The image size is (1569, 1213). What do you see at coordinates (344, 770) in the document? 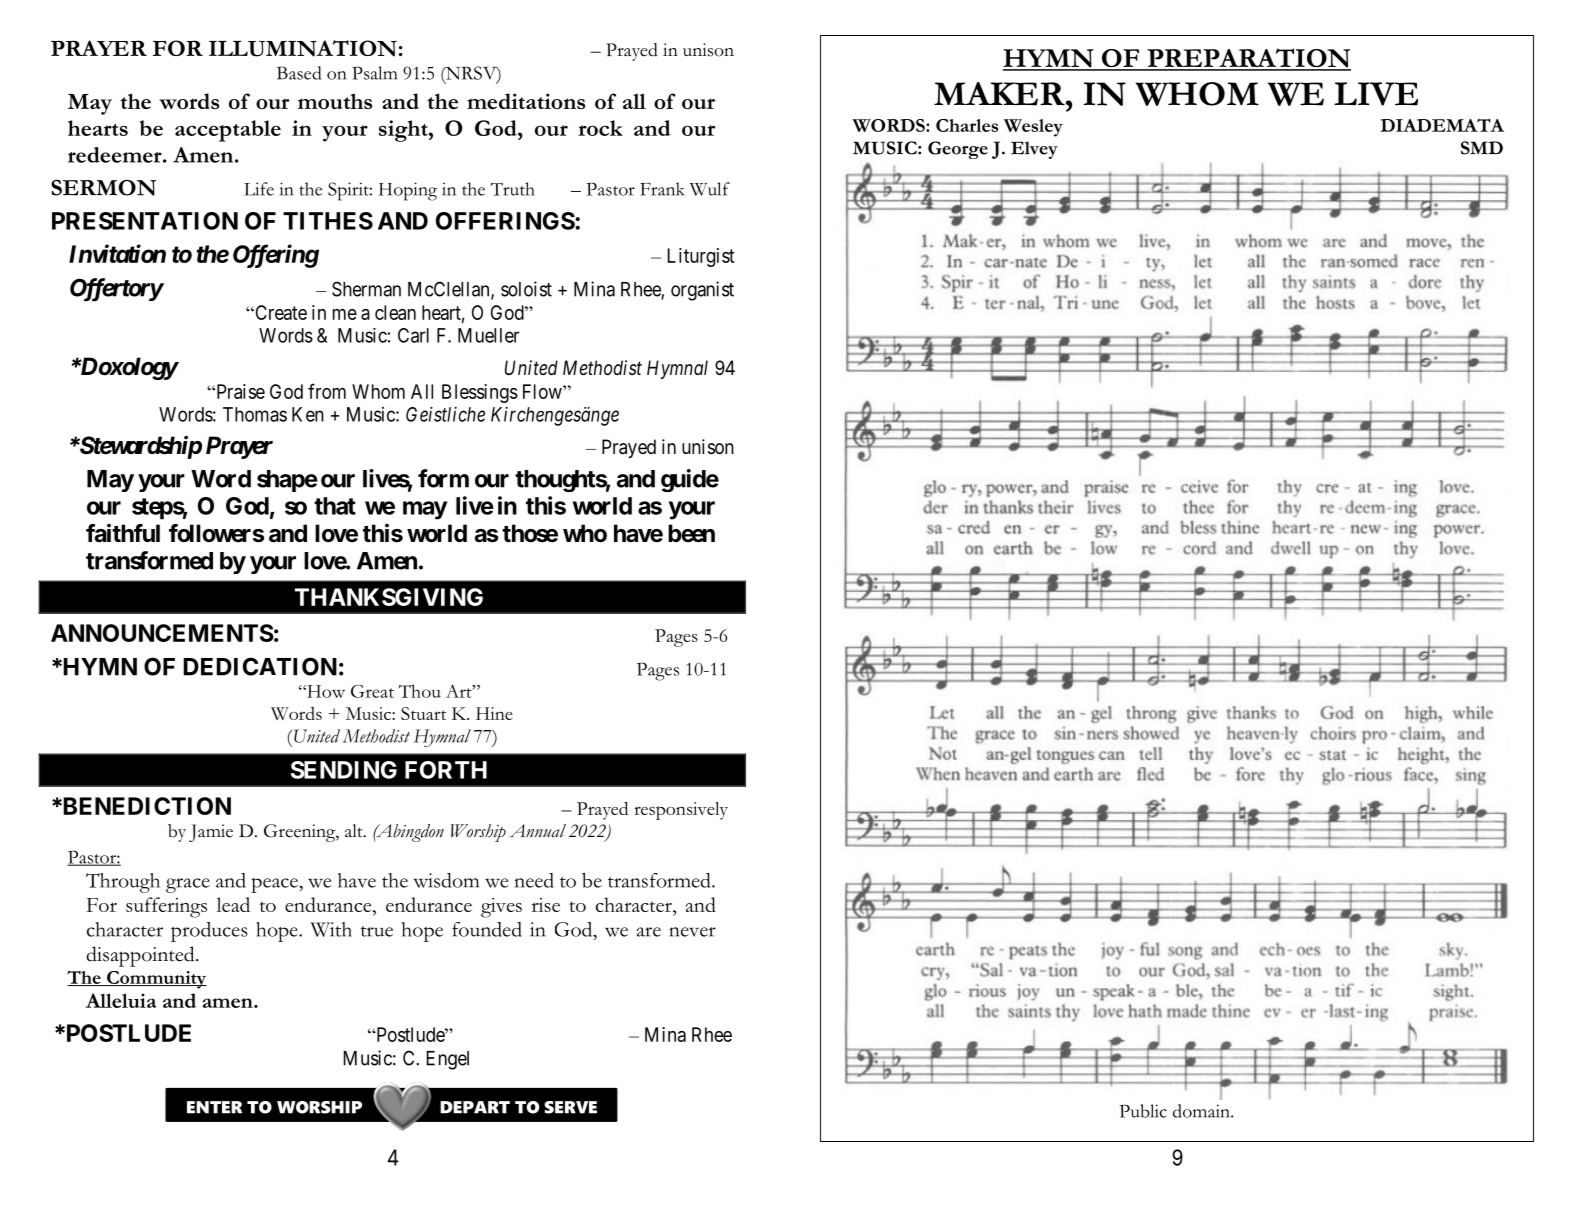
I see `SENDING` at bounding box center [344, 770].
